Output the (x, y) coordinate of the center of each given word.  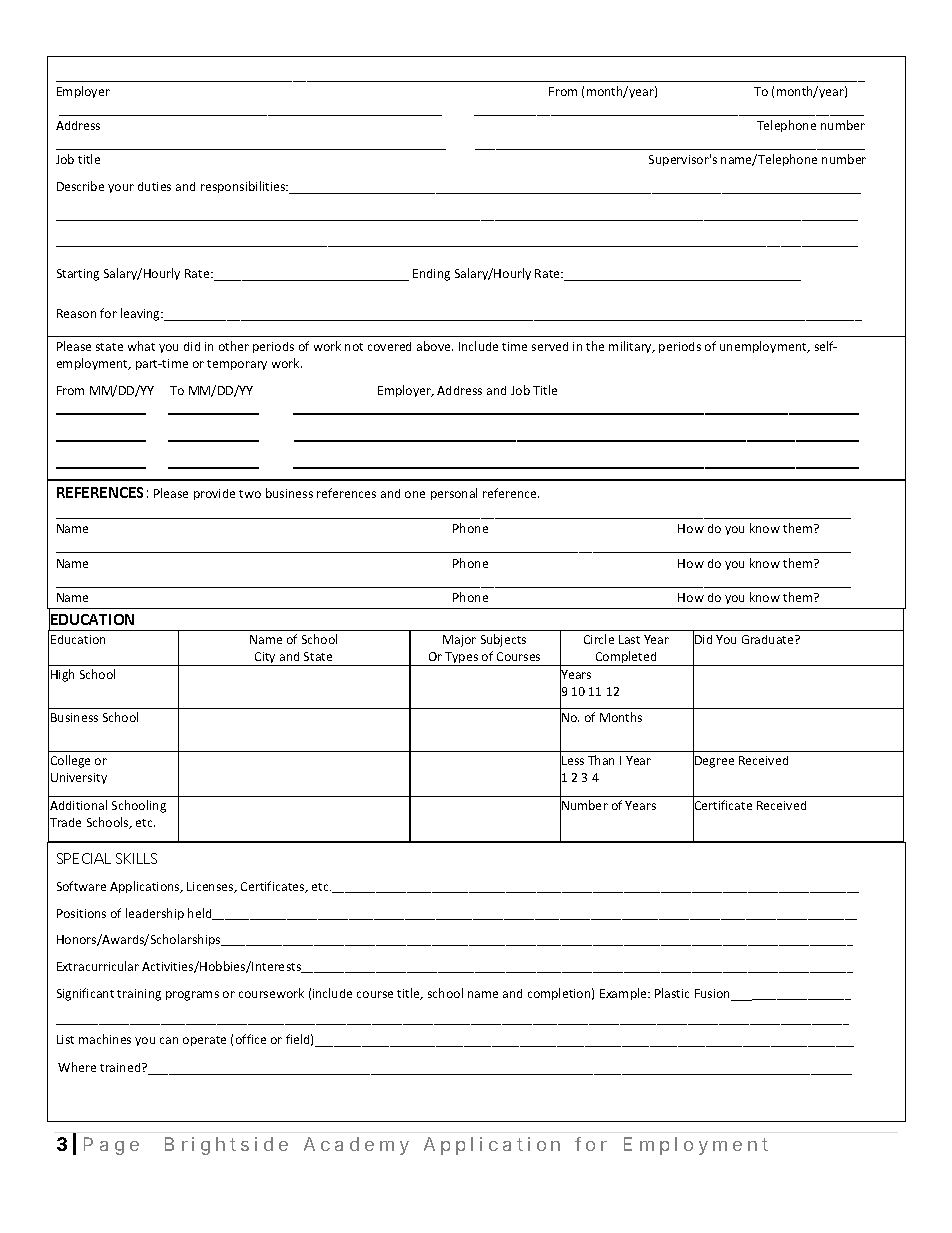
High (62, 675)
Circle (599, 639)
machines (105, 1039)
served (550, 346)
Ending (431, 275)
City (266, 659)
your (121, 188)
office (251, 1039)
